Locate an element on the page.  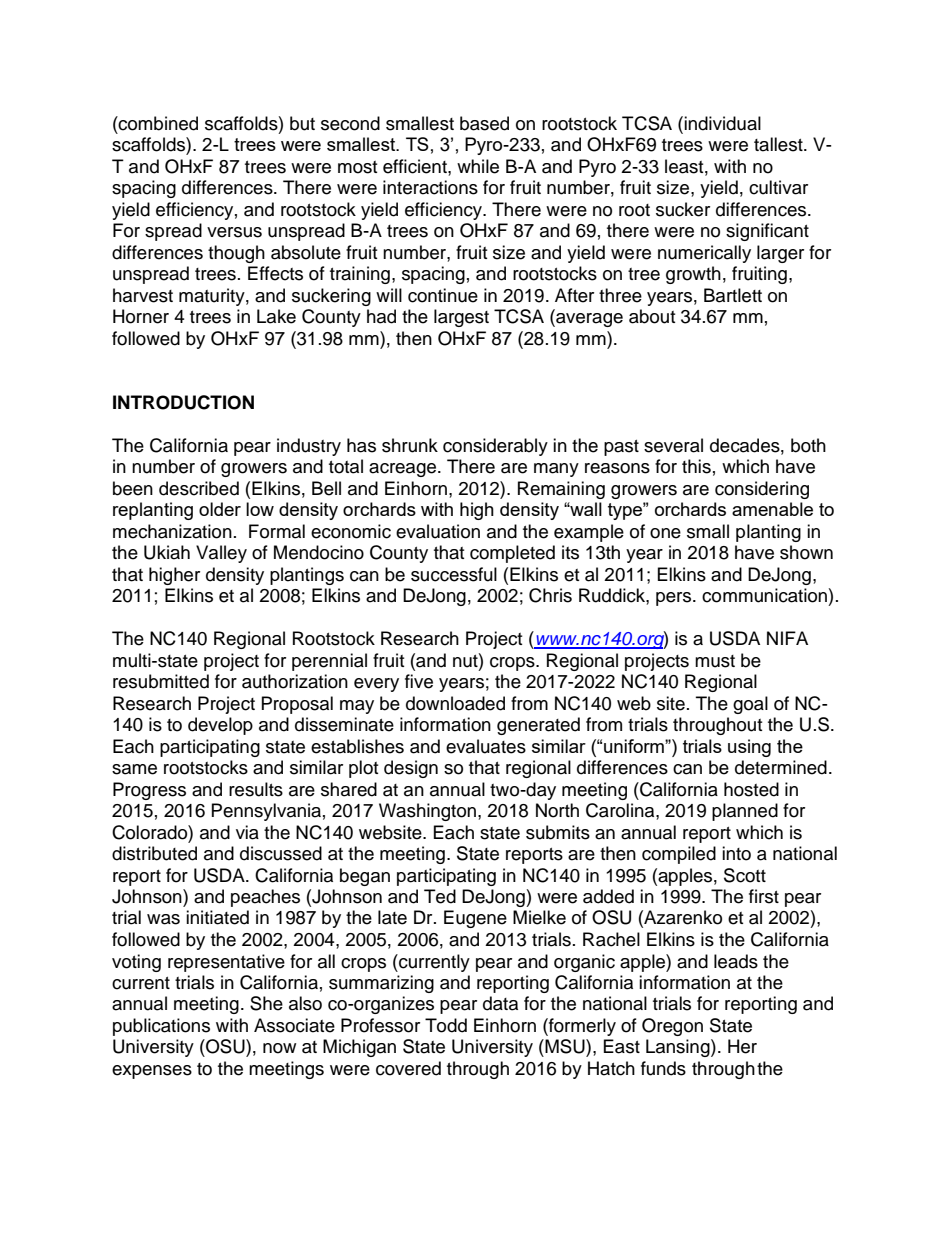
individual is located at coordinates (722, 123).
